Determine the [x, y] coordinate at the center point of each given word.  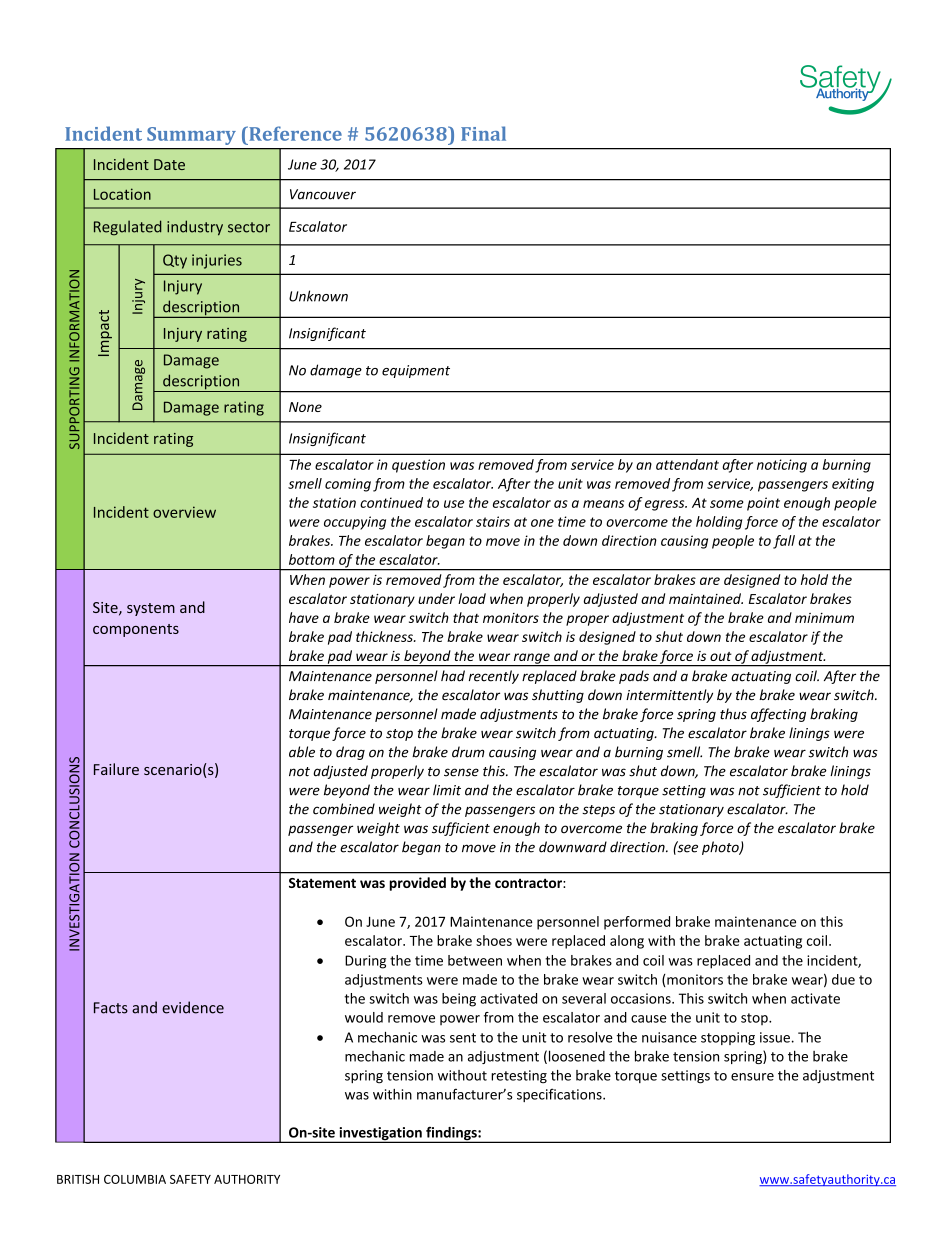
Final [483, 133]
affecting [778, 715]
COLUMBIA [135, 1179]
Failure [116, 769]
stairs [493, 521]
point [763, 504]
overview [184, 512]
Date [169, 164]
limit [447, 790]
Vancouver [323, 194]
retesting [519, 1077]
